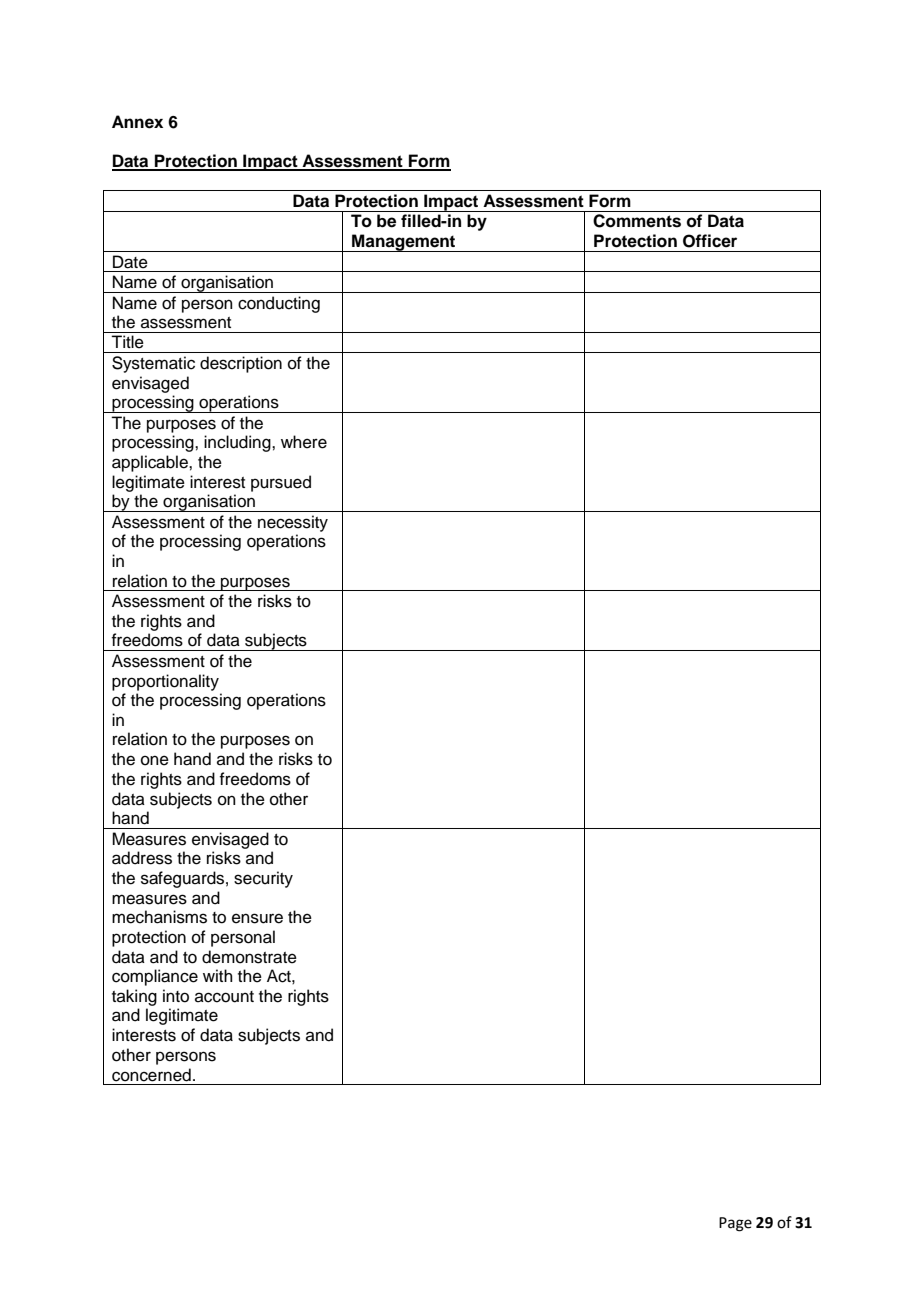 This screenshot has width=924, height=1308. What do you see at coordinates (735, 1224) in the screenshot?
I see `Page` at bounding box center [735, 1224].
